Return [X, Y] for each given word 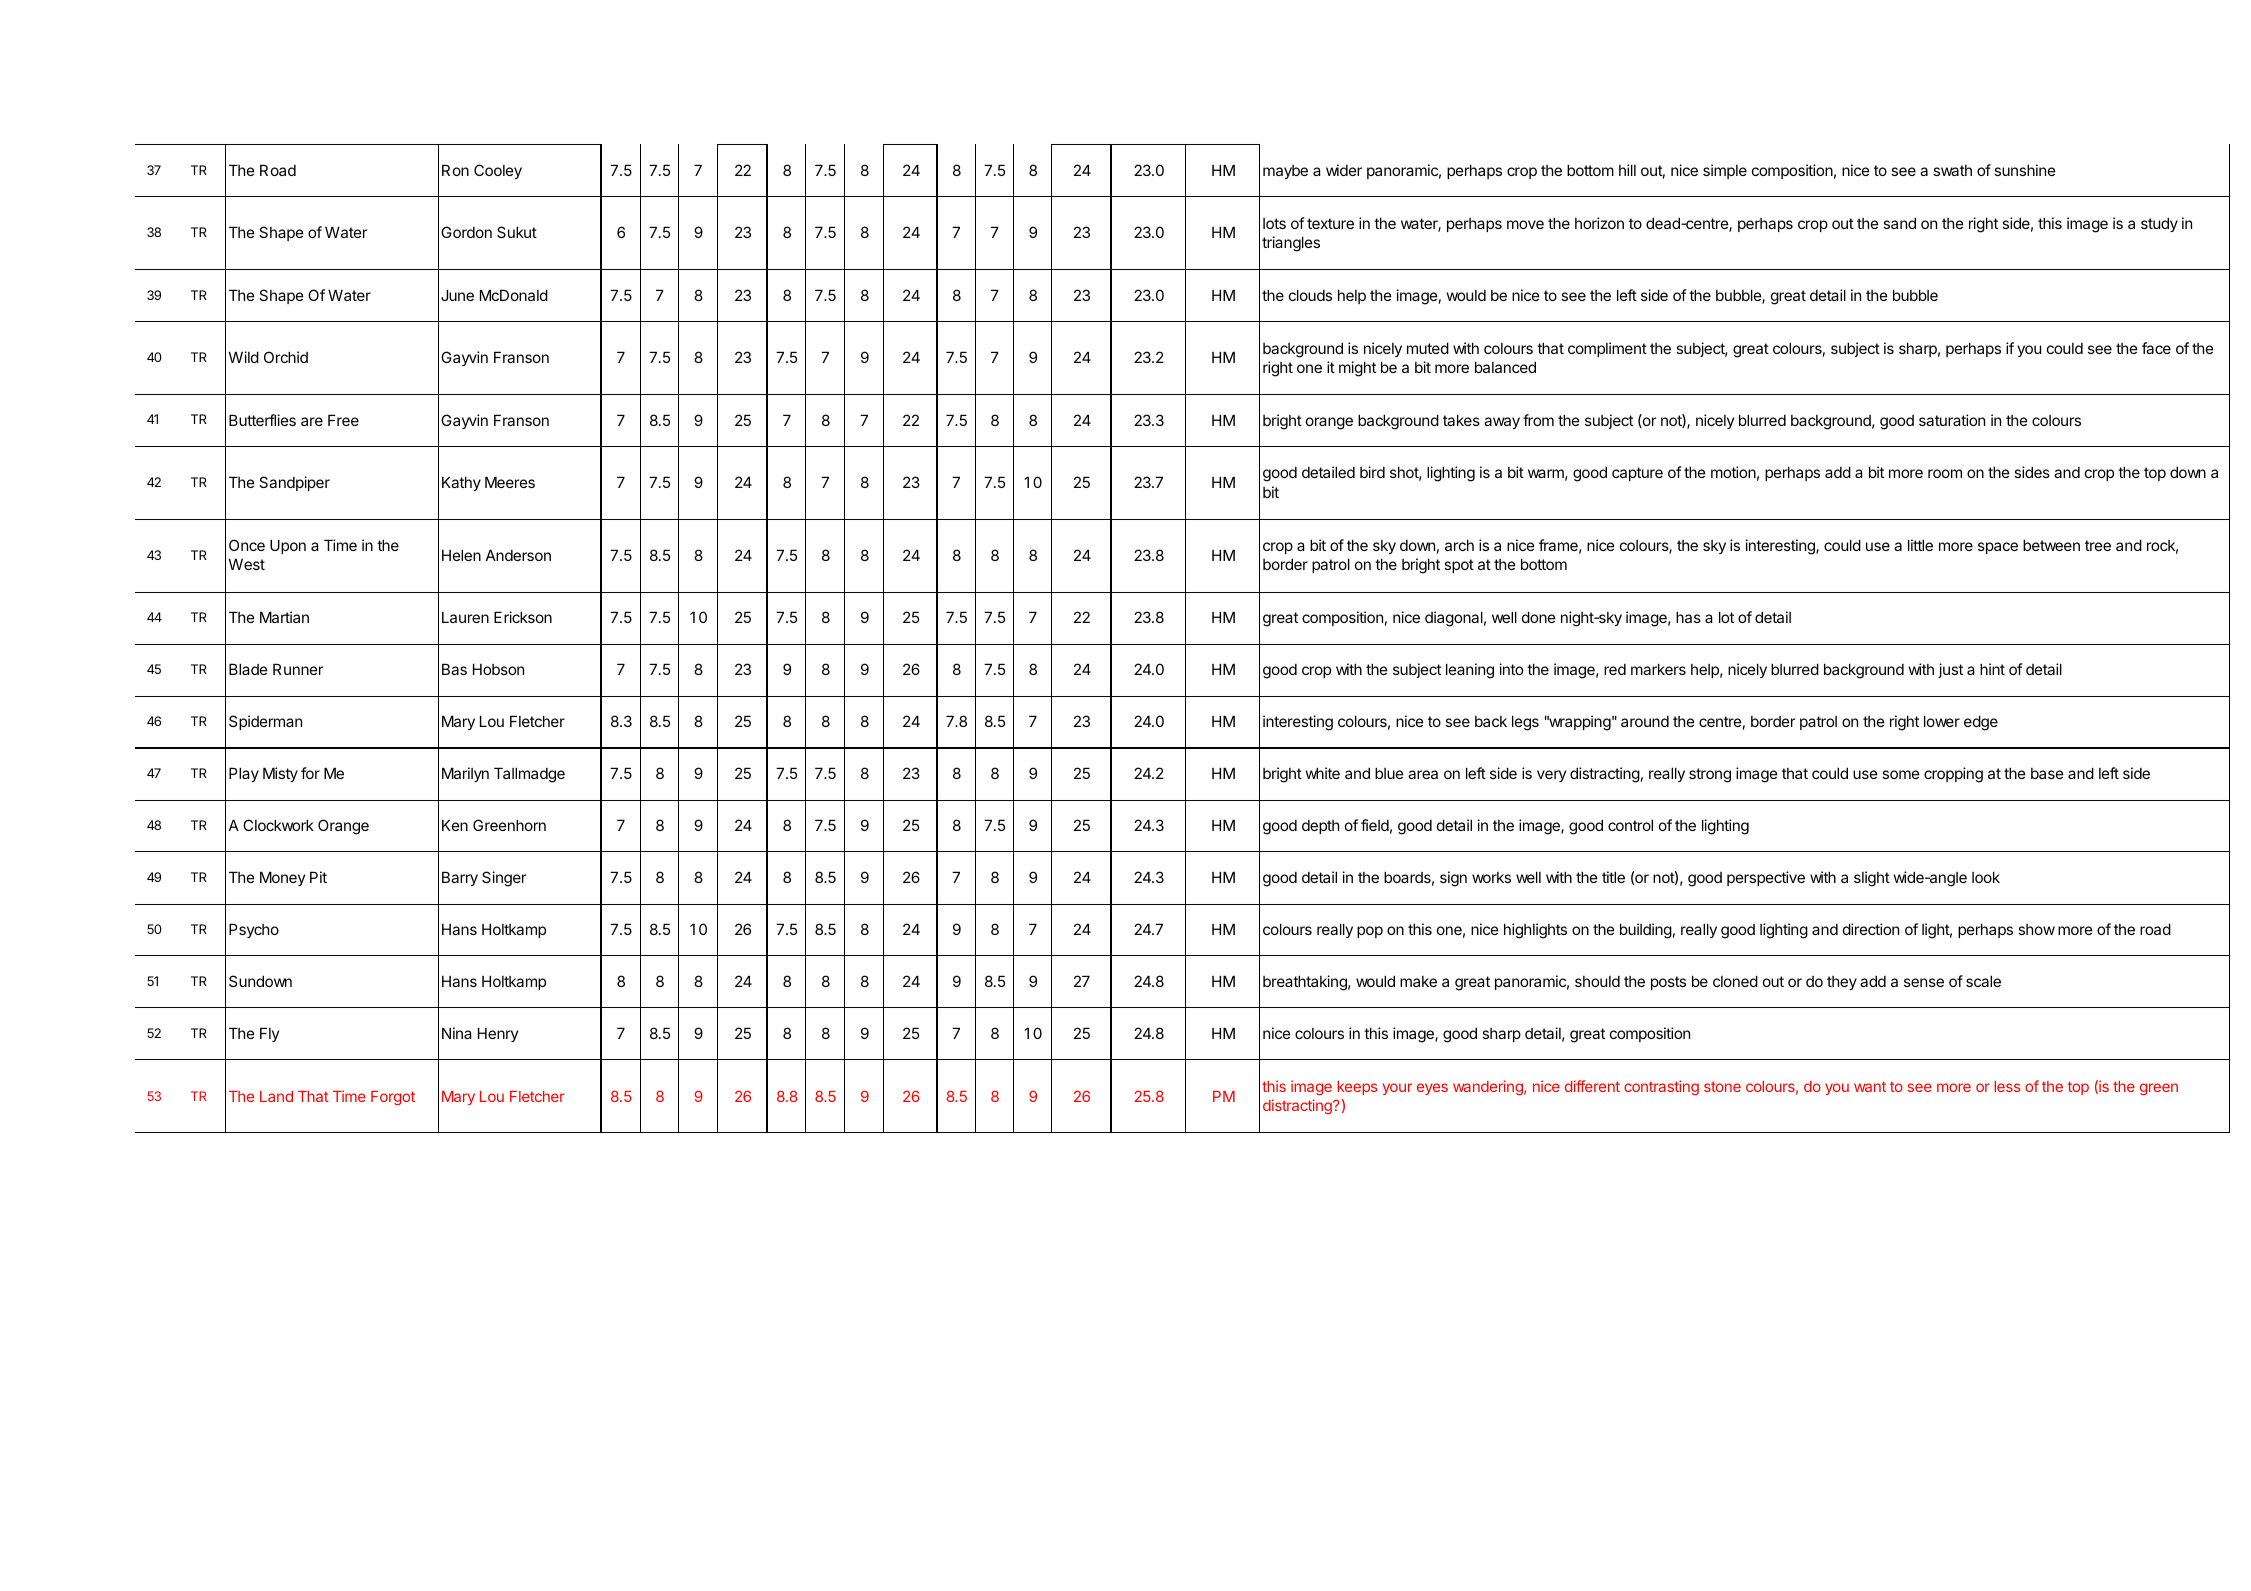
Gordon [466, 232]
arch [1459, 545]
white [1322, 773]
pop [1370, 932]
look [1986, 877]
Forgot [393, 1098]
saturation [1952, 420]
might [1357, 369]
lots [1274, 223]
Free [343, 420]
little [1920, 545]
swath [1952, 170]
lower [1942, 721]
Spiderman [265, 722]
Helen [461, 555]
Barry [460, 878]
